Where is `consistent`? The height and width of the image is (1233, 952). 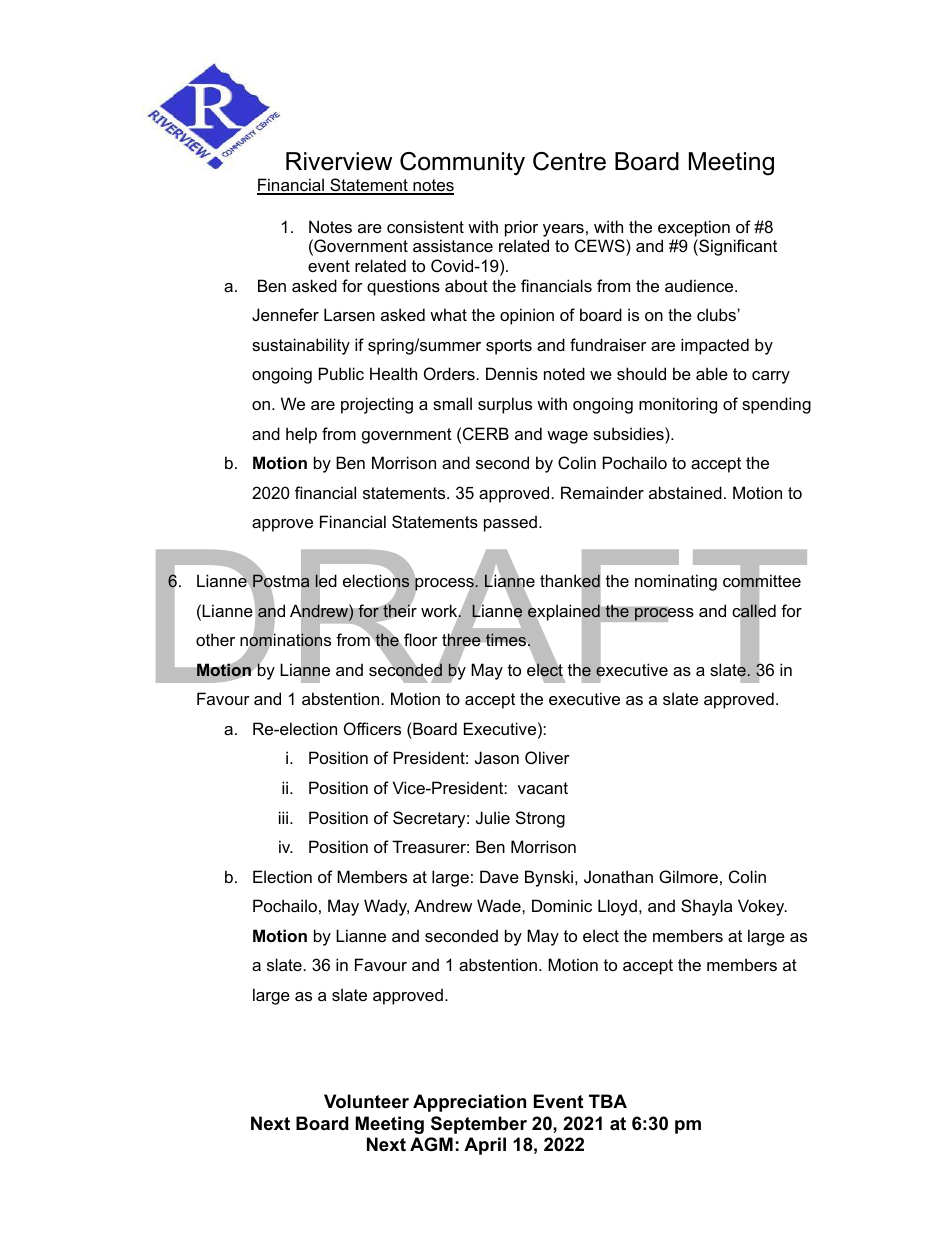 consistent is located at coordinates (425, 226).
